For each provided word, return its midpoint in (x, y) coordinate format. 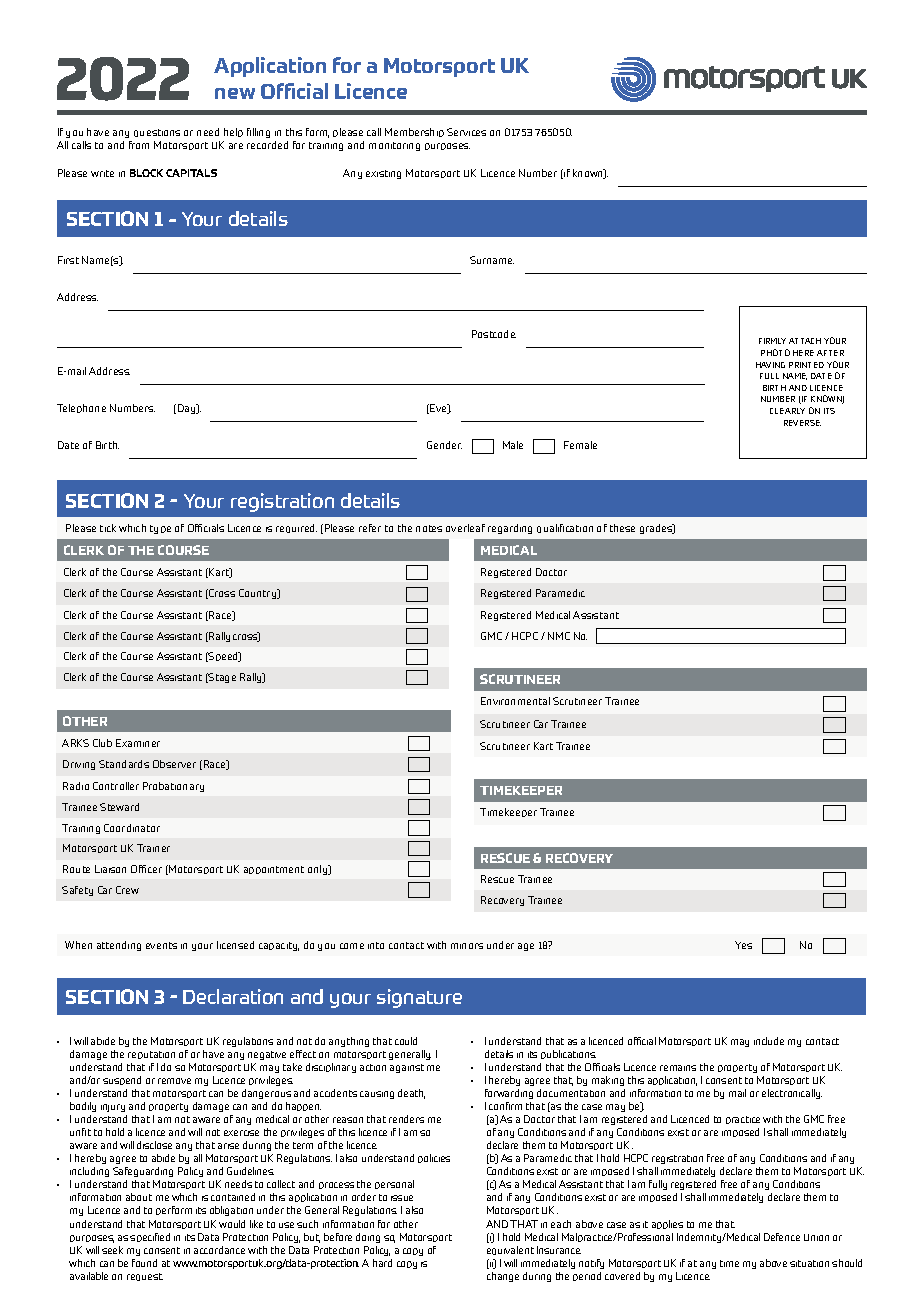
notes (429, 528)
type (160, 529)
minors (467, 946)
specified (150, 1237)
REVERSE (802, 423)
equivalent (510, 1250)
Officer (146, 869)
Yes (743, 945)
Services (466, 132)
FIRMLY (772, 341)
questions (157, 133)
